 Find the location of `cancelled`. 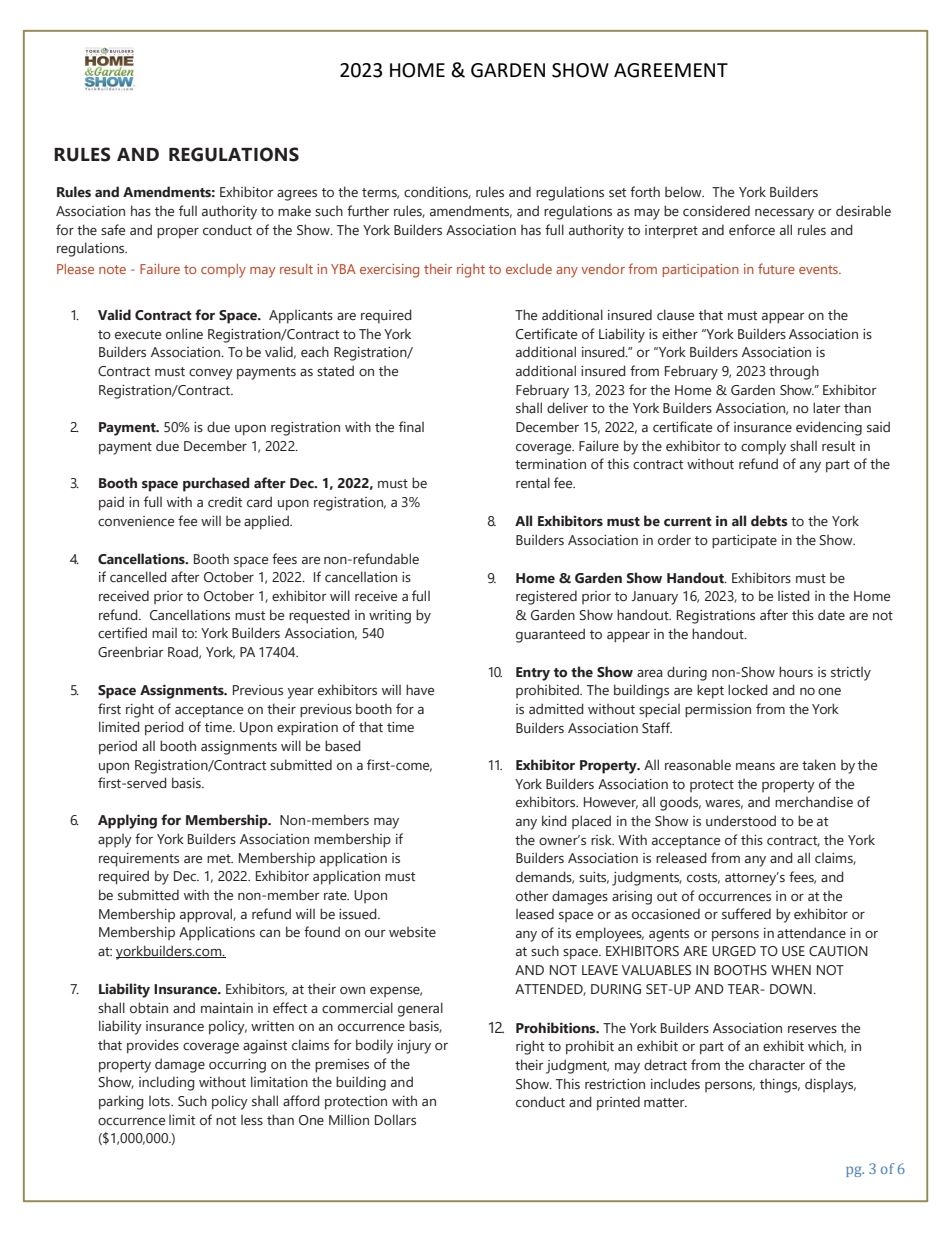

cancelled is located at coordinates (138, 577).
